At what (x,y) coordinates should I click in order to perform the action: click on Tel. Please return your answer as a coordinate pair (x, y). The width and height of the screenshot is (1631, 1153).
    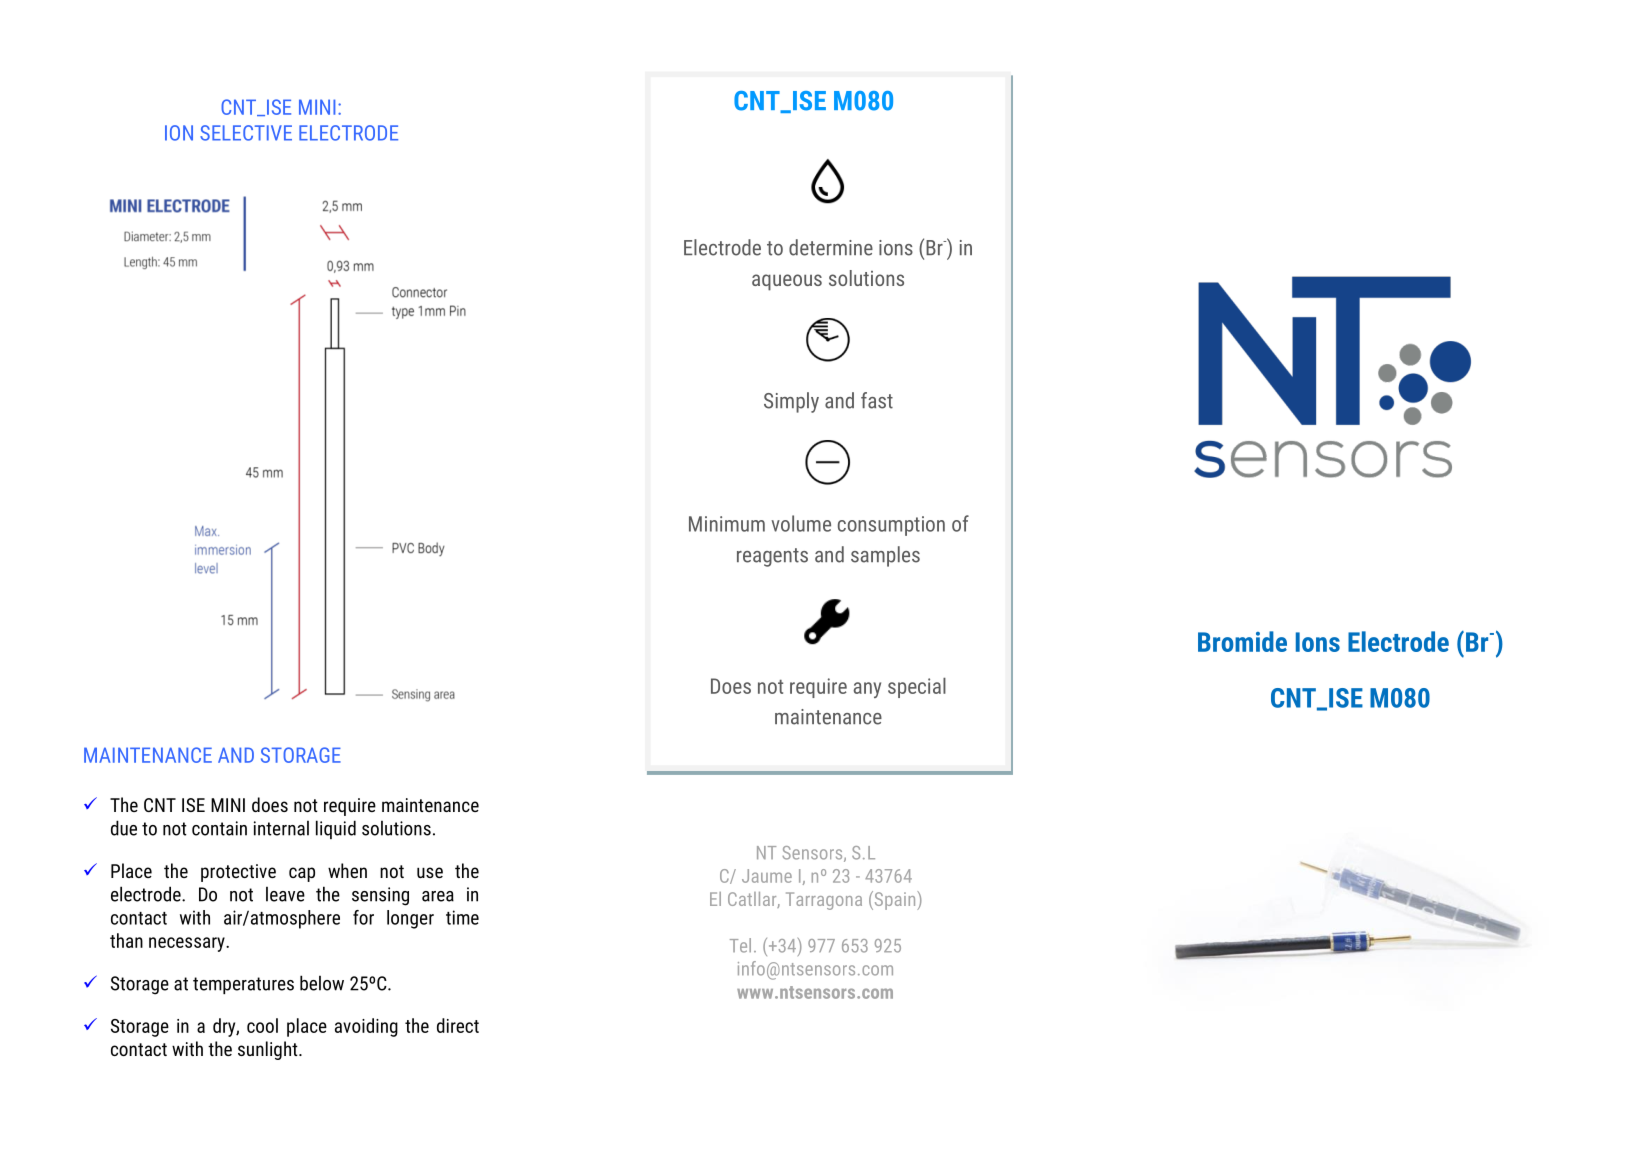
    Looking at the image, I should click on (740, 945).
